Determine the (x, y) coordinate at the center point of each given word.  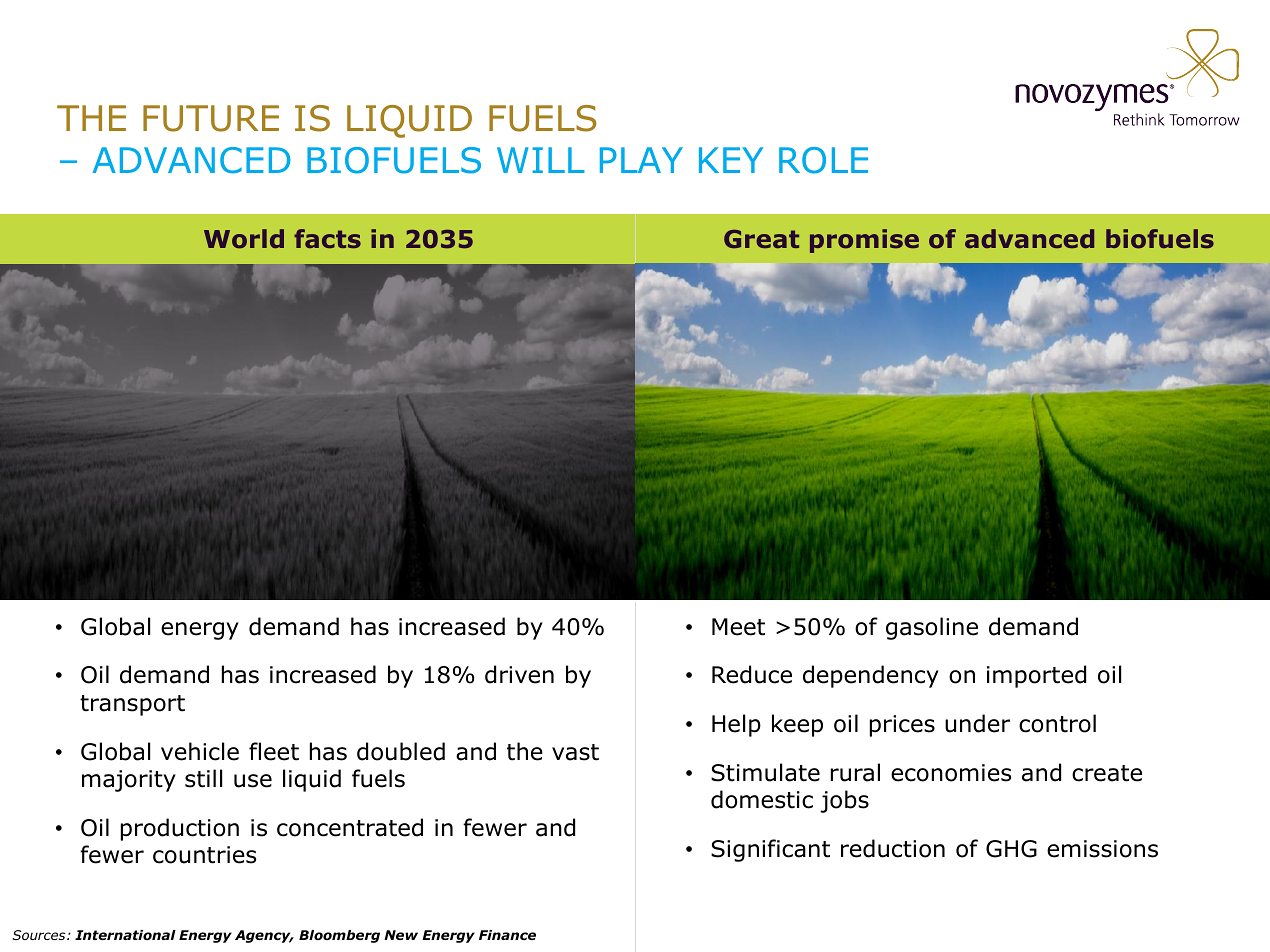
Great (761, 239)
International (125, 935)
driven (519, 674)
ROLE (823, 160)
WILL (541, 160)
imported (1036, 676)
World (244, 239)
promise (864, 241)
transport (132, 705)
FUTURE (211, 118)
